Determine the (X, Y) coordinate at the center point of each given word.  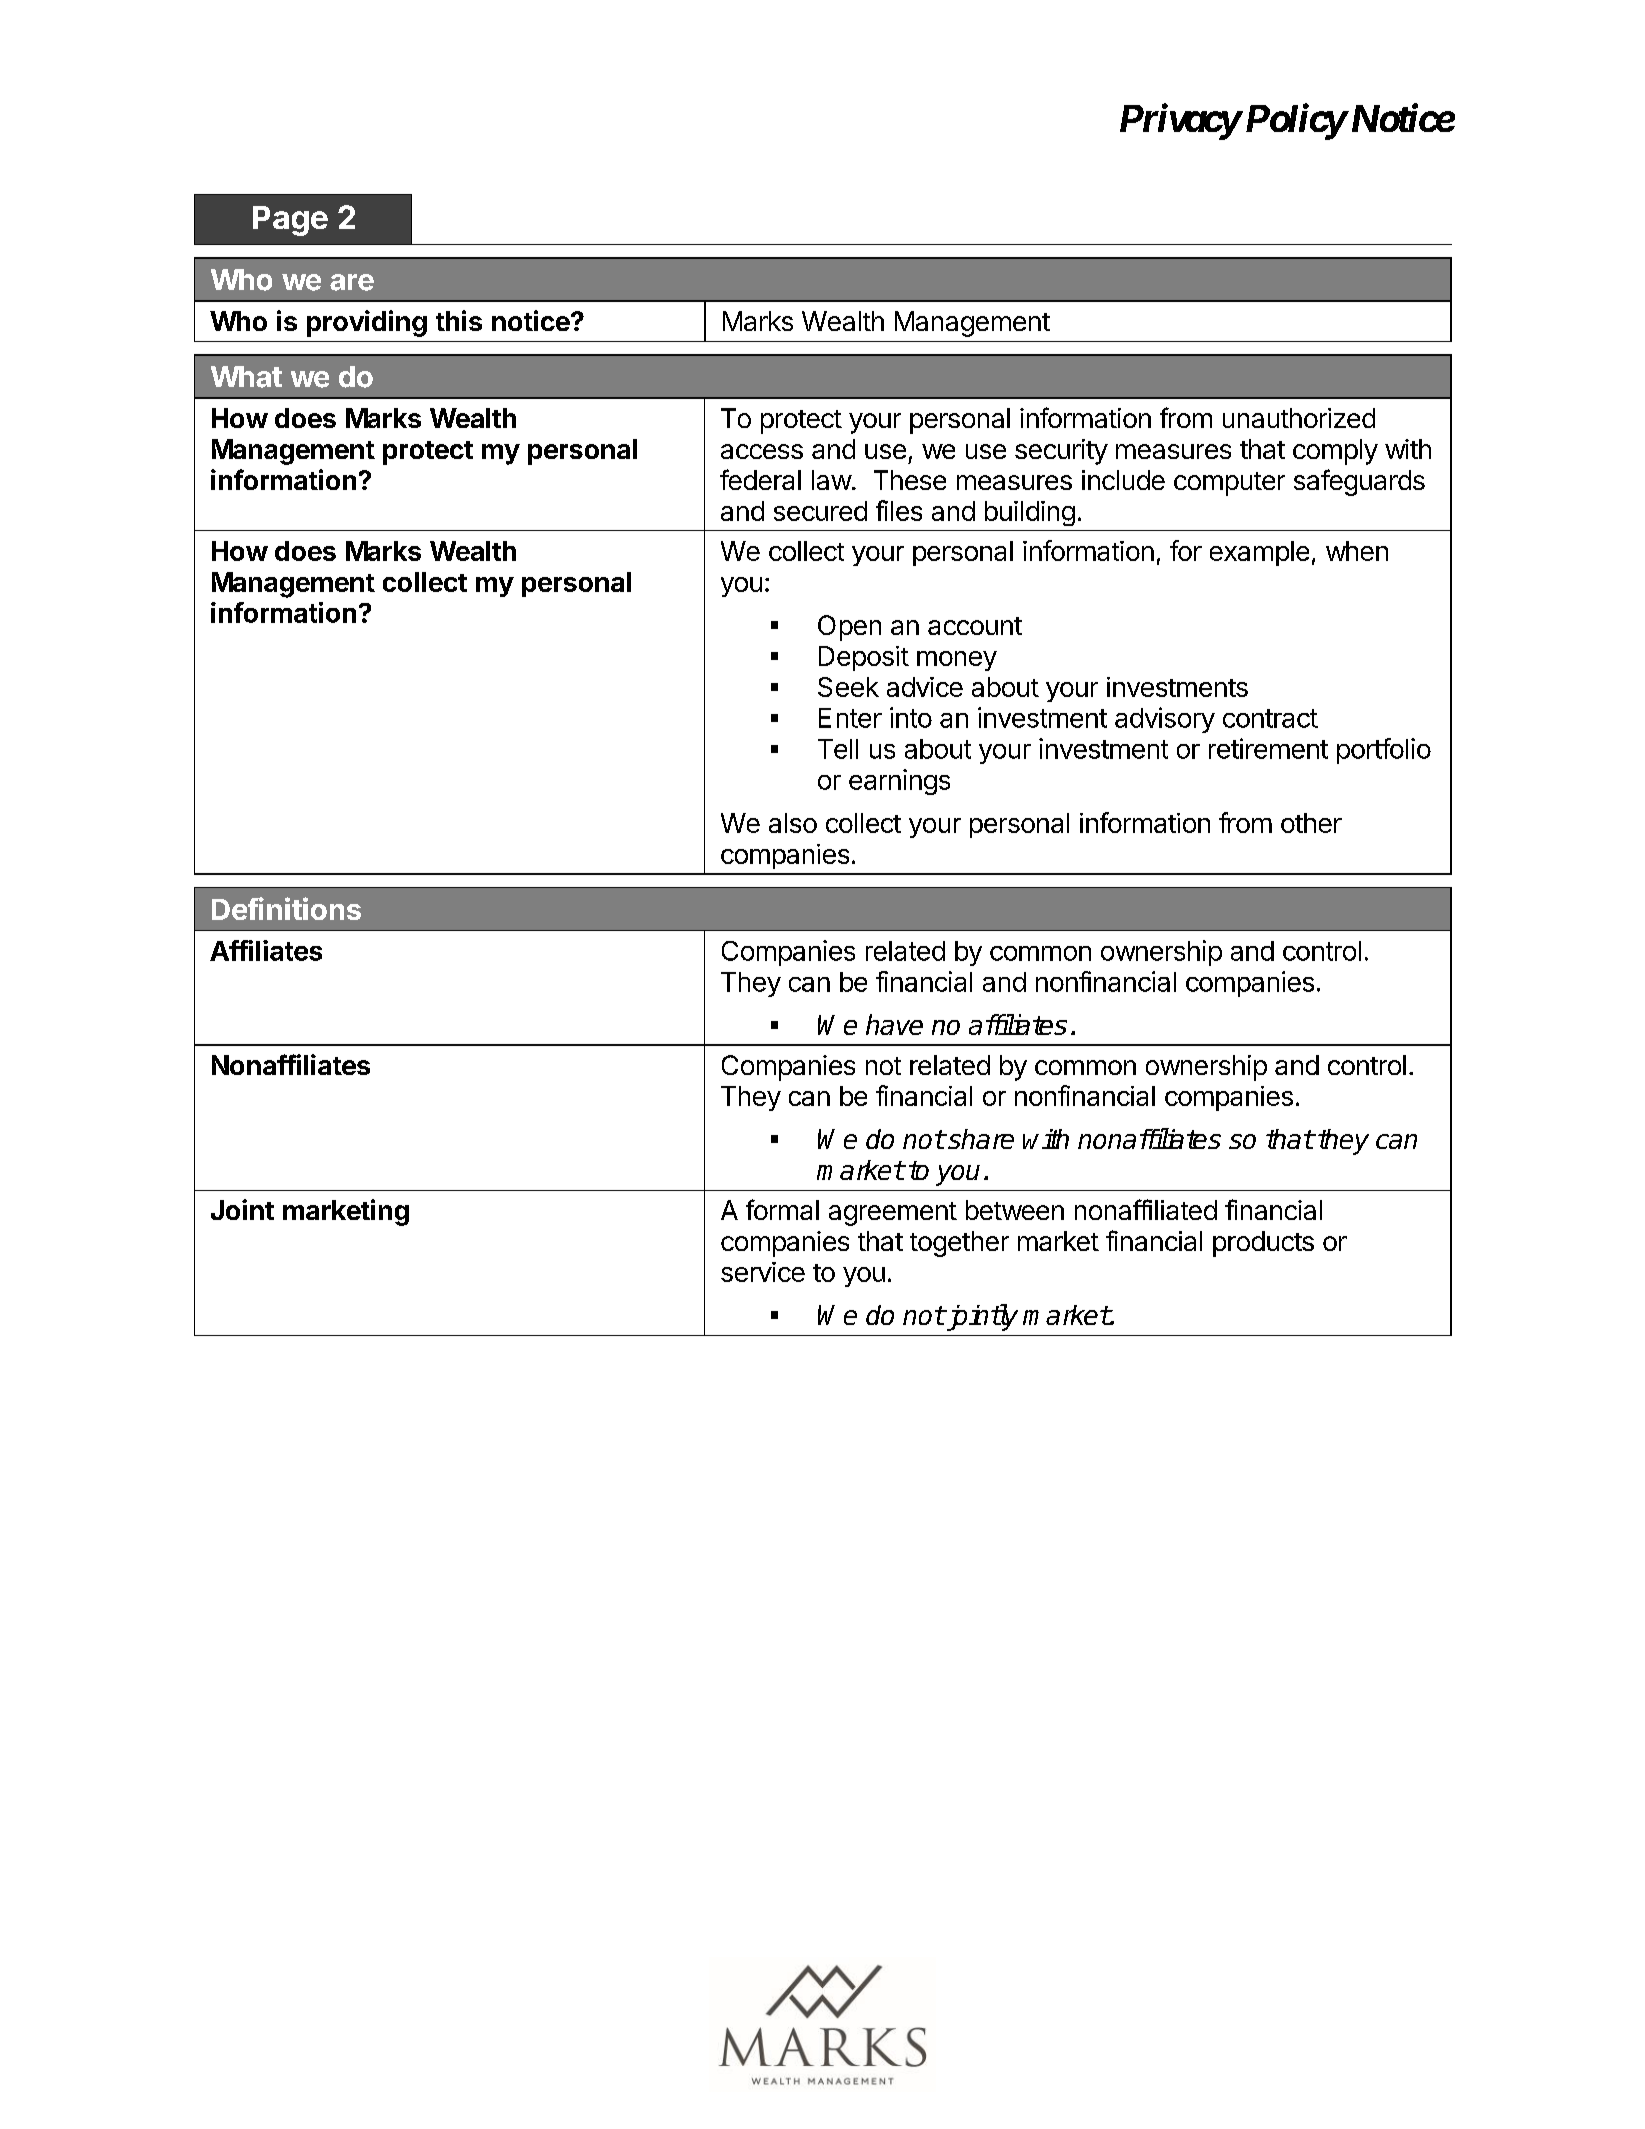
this (459, 320)
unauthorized (1299, 418)
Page (290, 221)
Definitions (286, 908)
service (763, 1272)
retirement (1268, 748)
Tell (838, 749)
